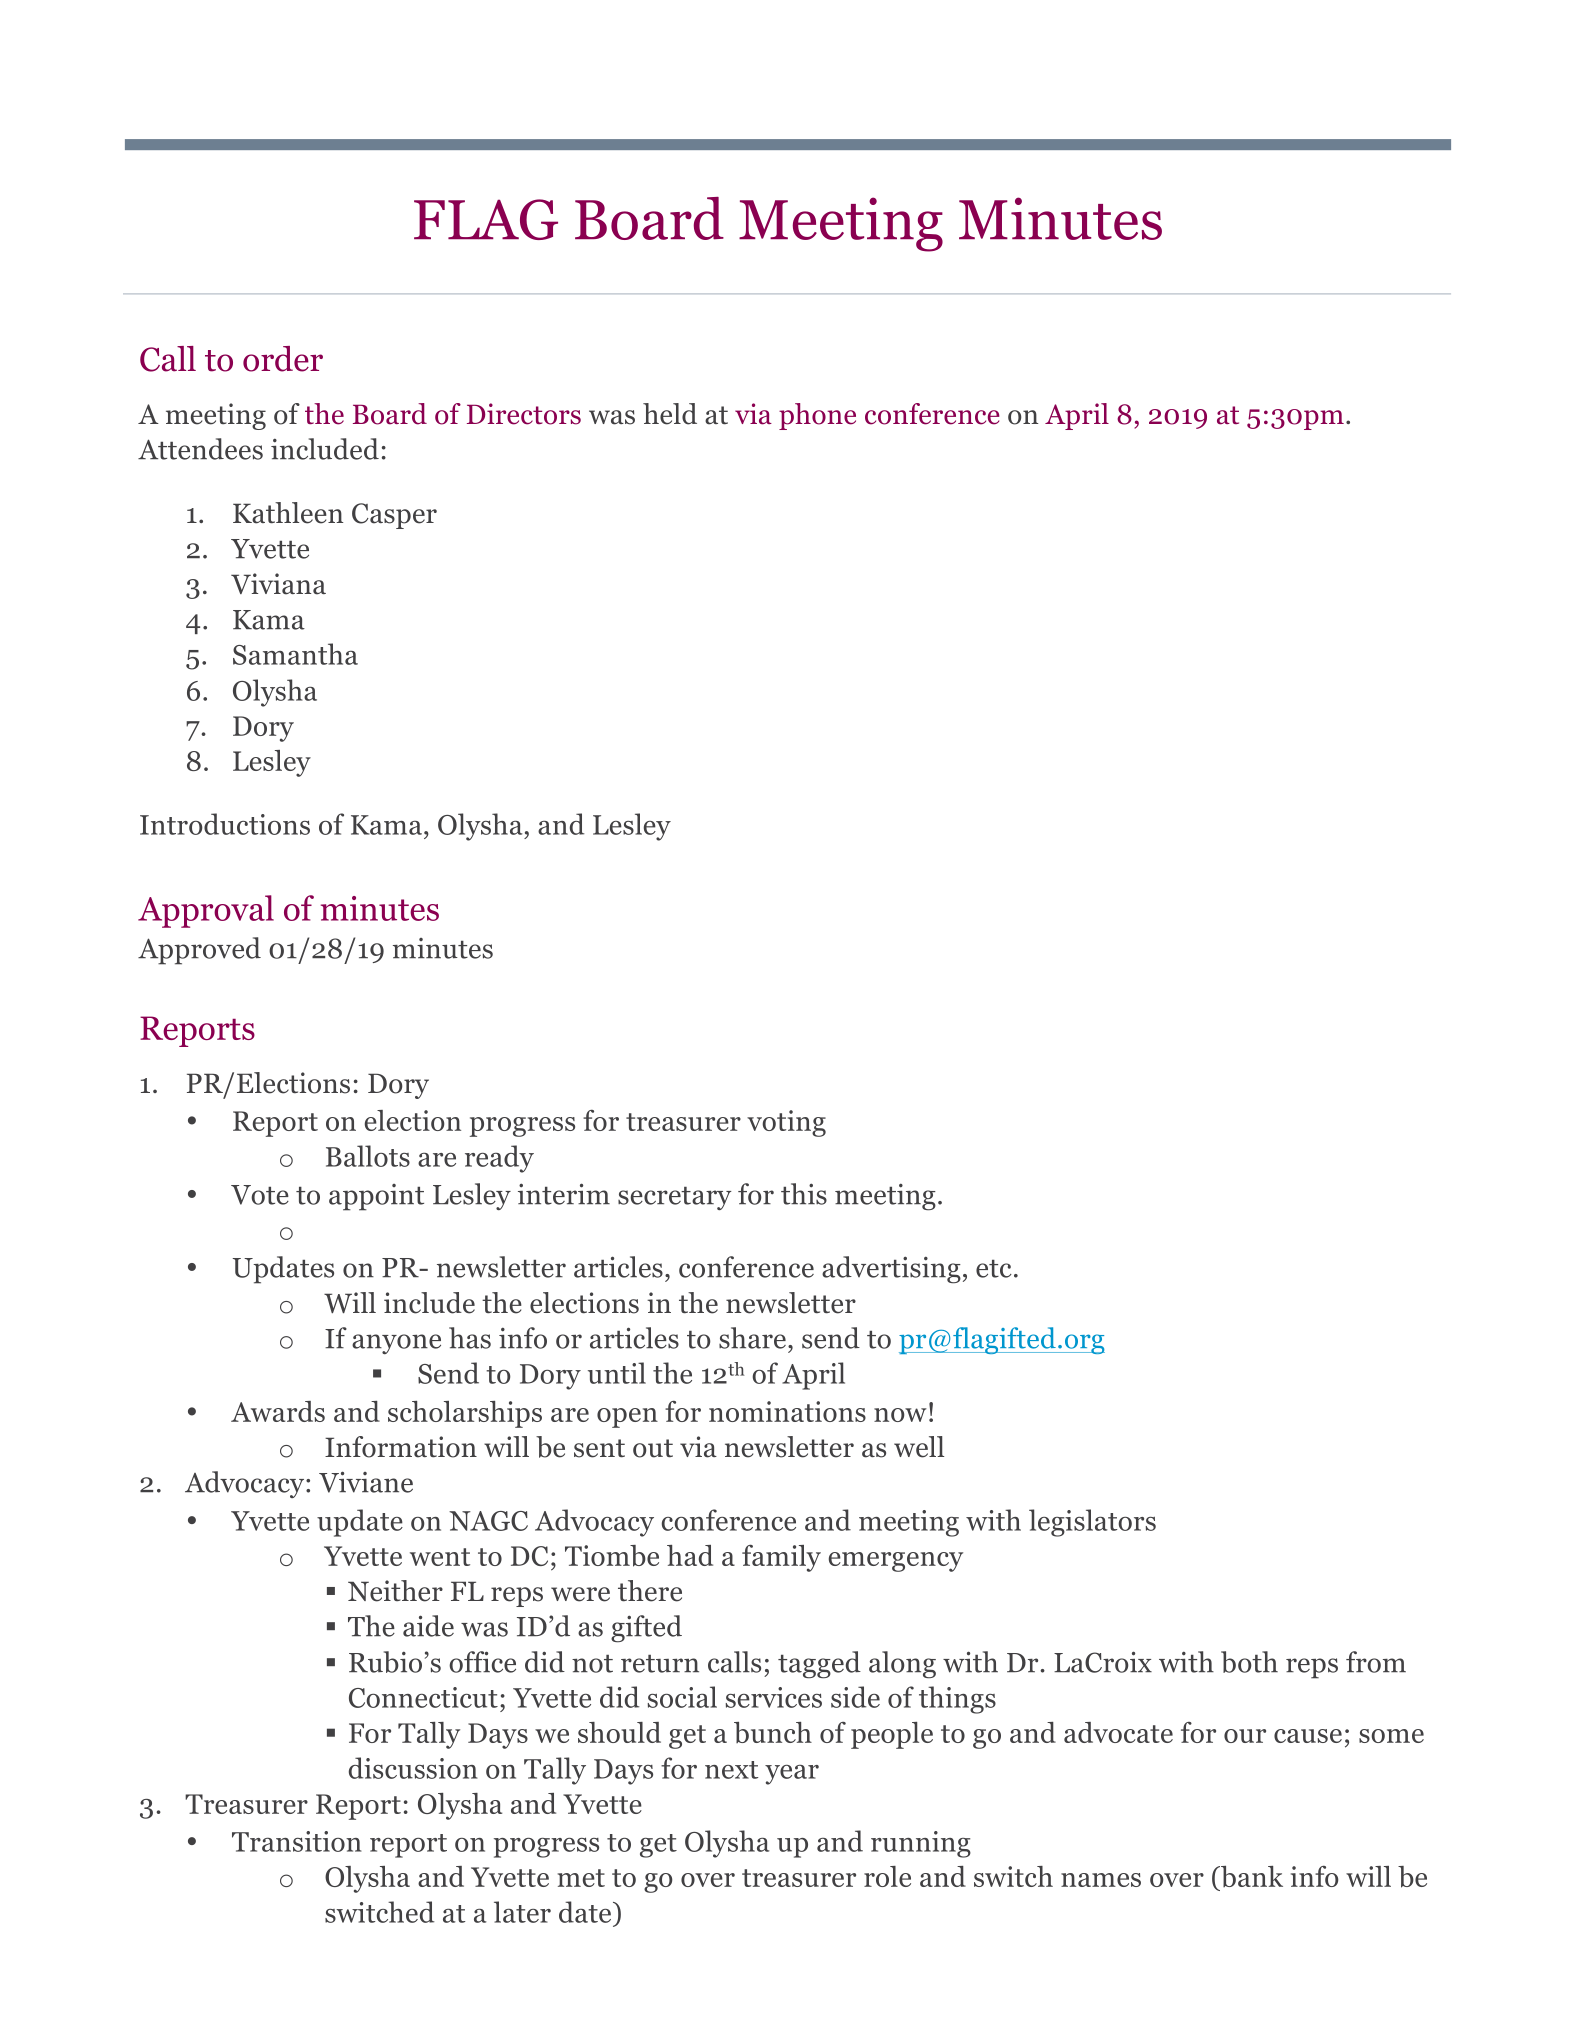 Image resolution: width=1576 pixels, height=2040 pixels. Describe the element at coordinates (283, 359) in the page. I see `order` at that location.
